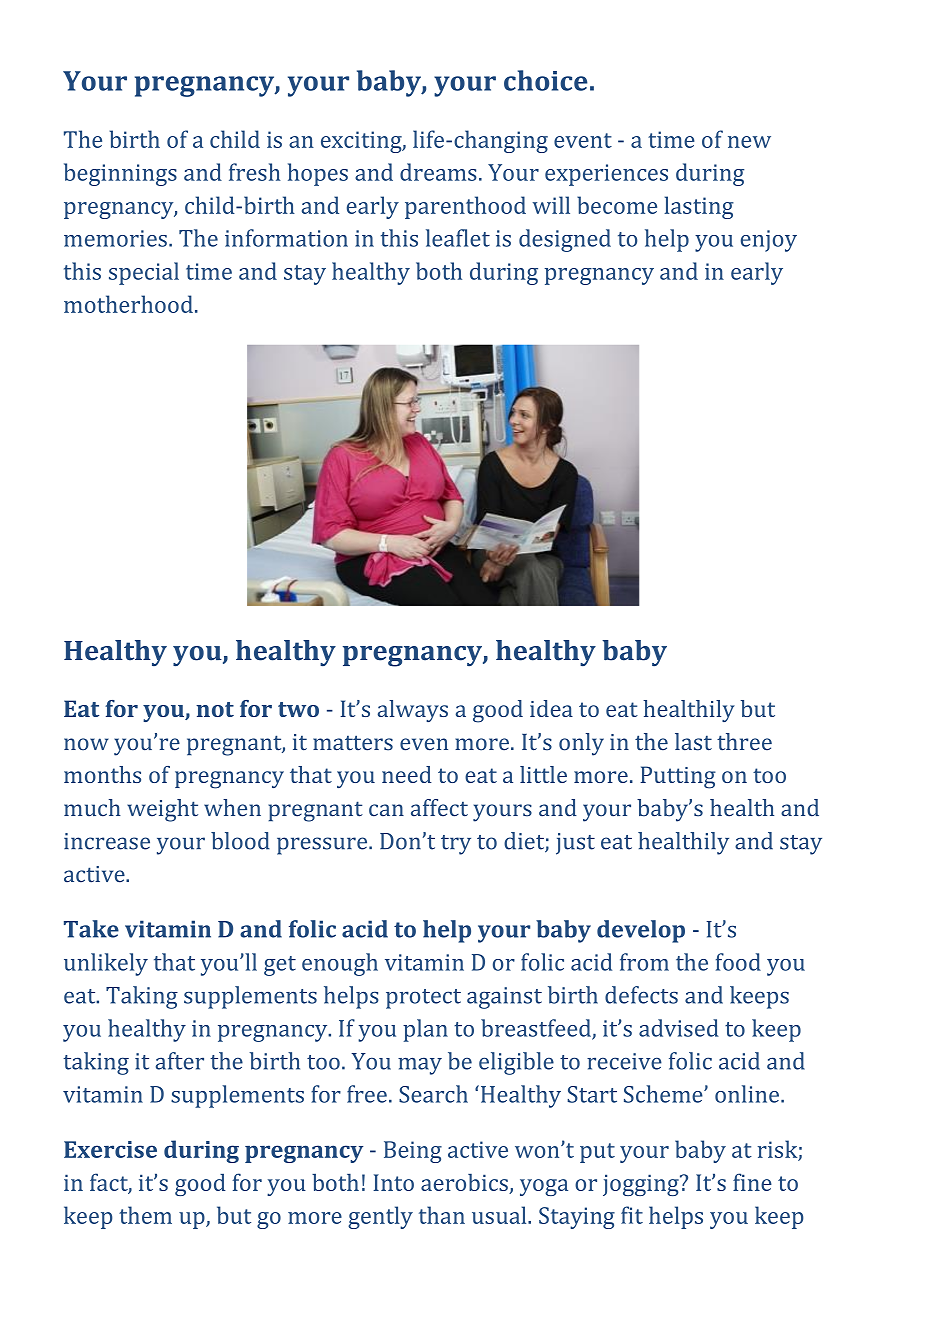 The height and width of the screenshot is (1325, 937). I want to click on not, so click(215, 709).
